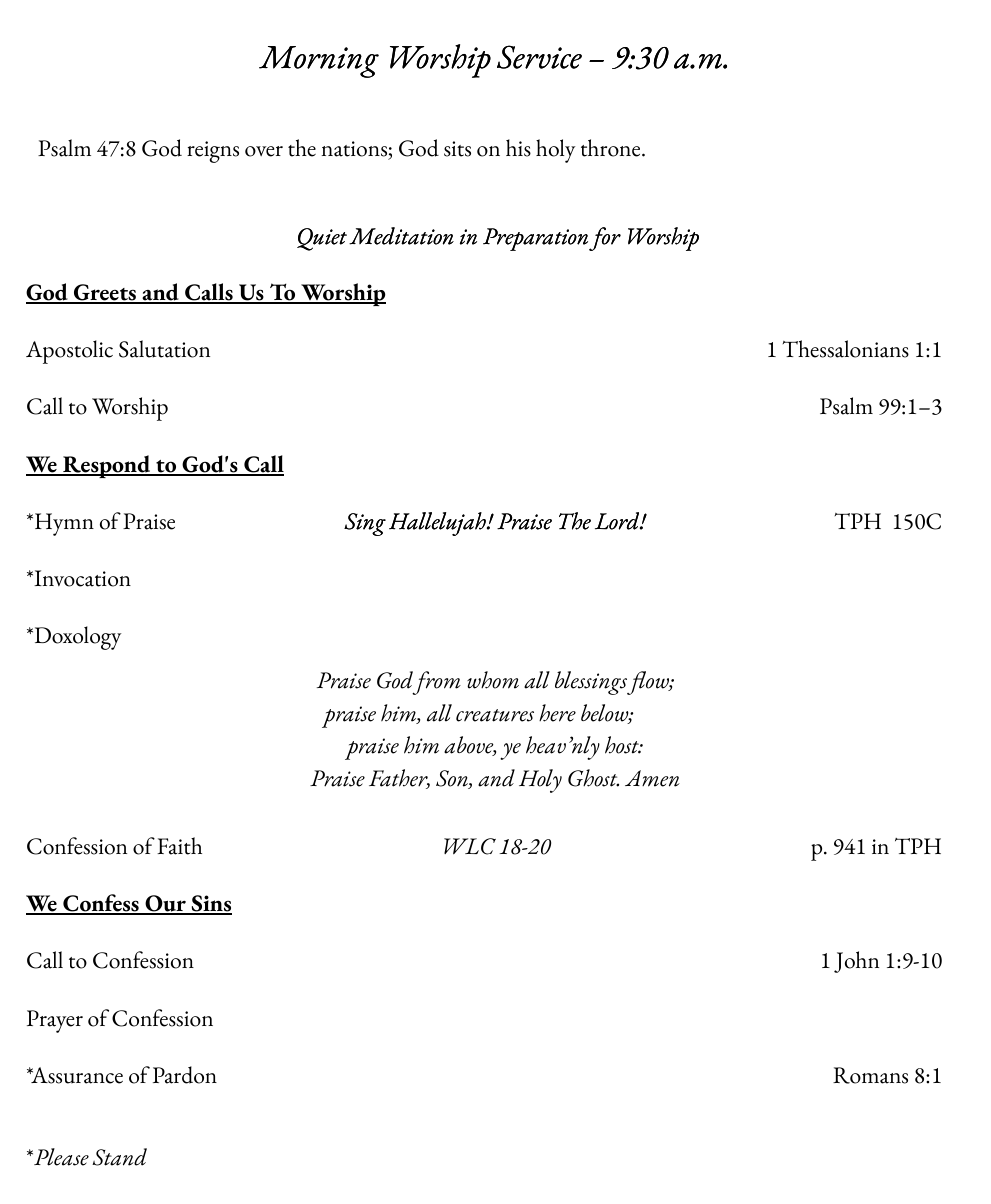 The image size is (991, 1204). What do you see at coordinates (495, 715) in the page?
I see `creatures` at bounding box center [495, 715].
